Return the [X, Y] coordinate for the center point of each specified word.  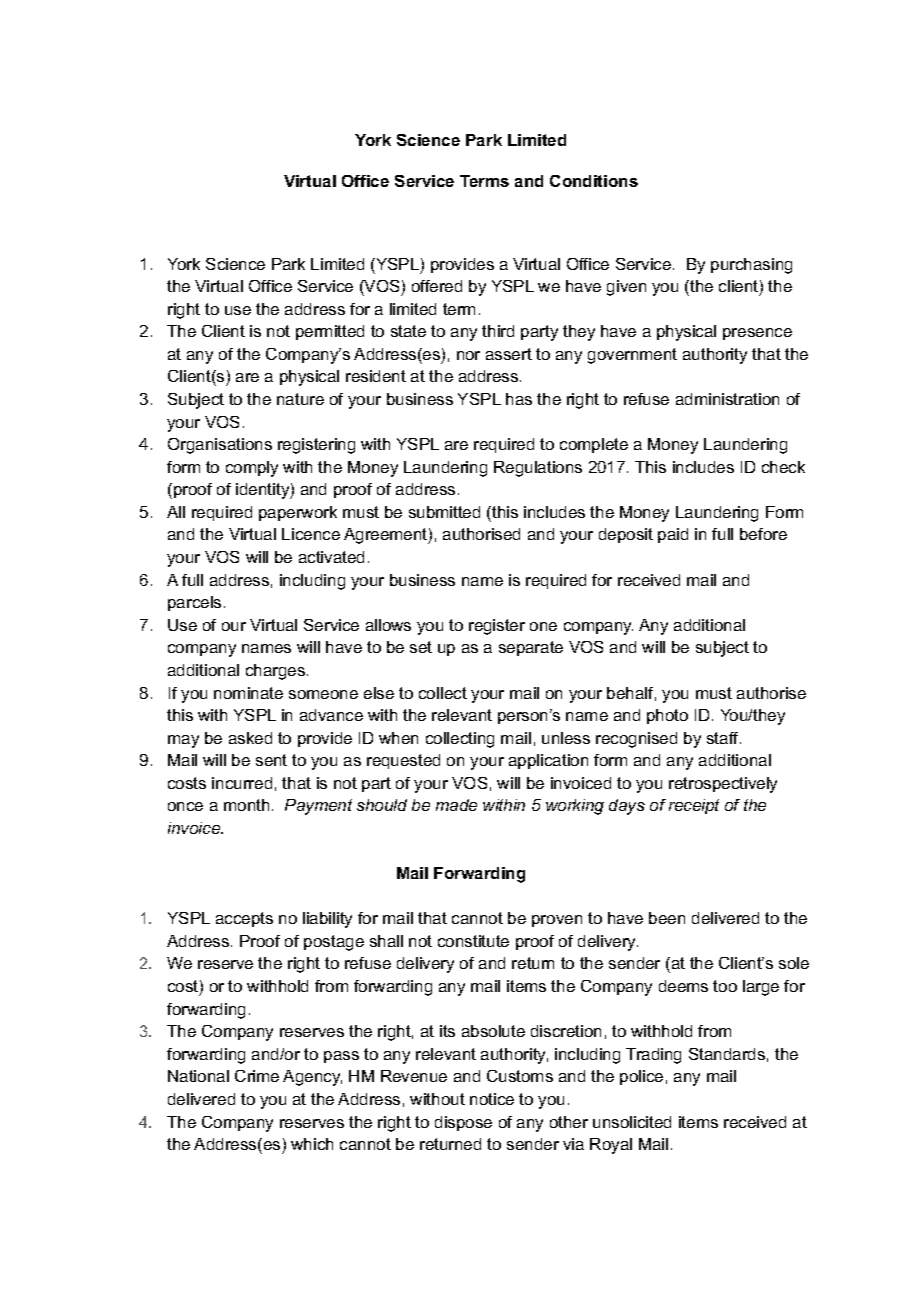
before [763, 534]
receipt [694, 806]
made [456, 805]
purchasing [751, 266]
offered [437, 286]
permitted [330, 332]
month [246, 805]
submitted [444, 512]
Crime [257, 1076]
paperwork [298, 513]
